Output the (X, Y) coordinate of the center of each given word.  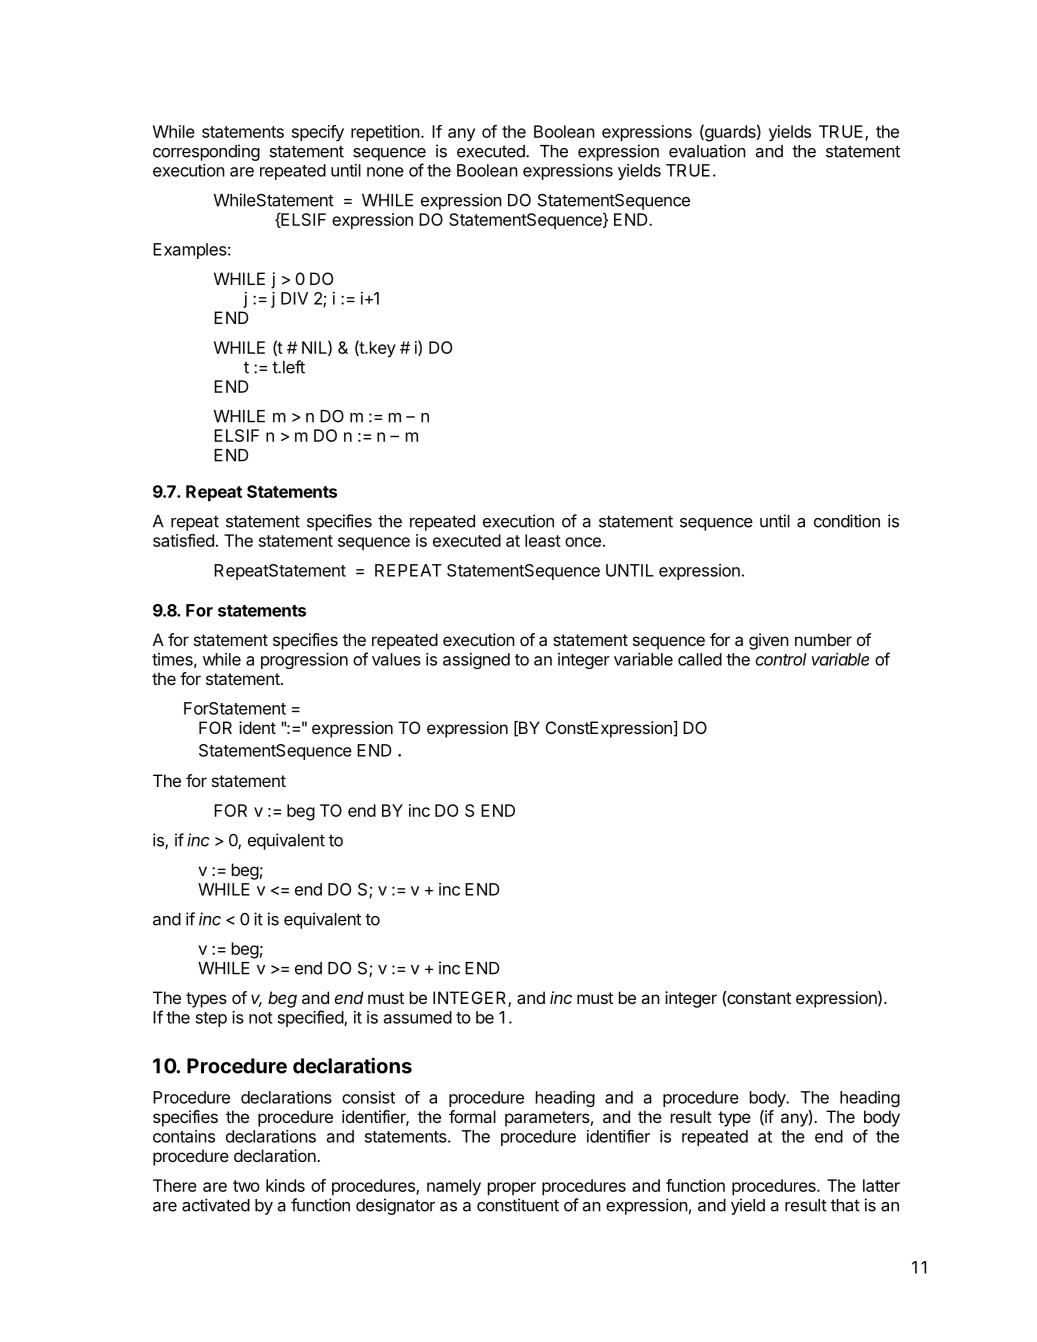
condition (847, 521)
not (261, 1018)
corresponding (206, 152)
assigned (476, 661)
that (845, 1205)
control (781, 659)
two (246, 1186)
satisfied (183, 540)
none (385, 172)
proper (512, 1189)
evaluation (707, 151)
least (543, 540)
